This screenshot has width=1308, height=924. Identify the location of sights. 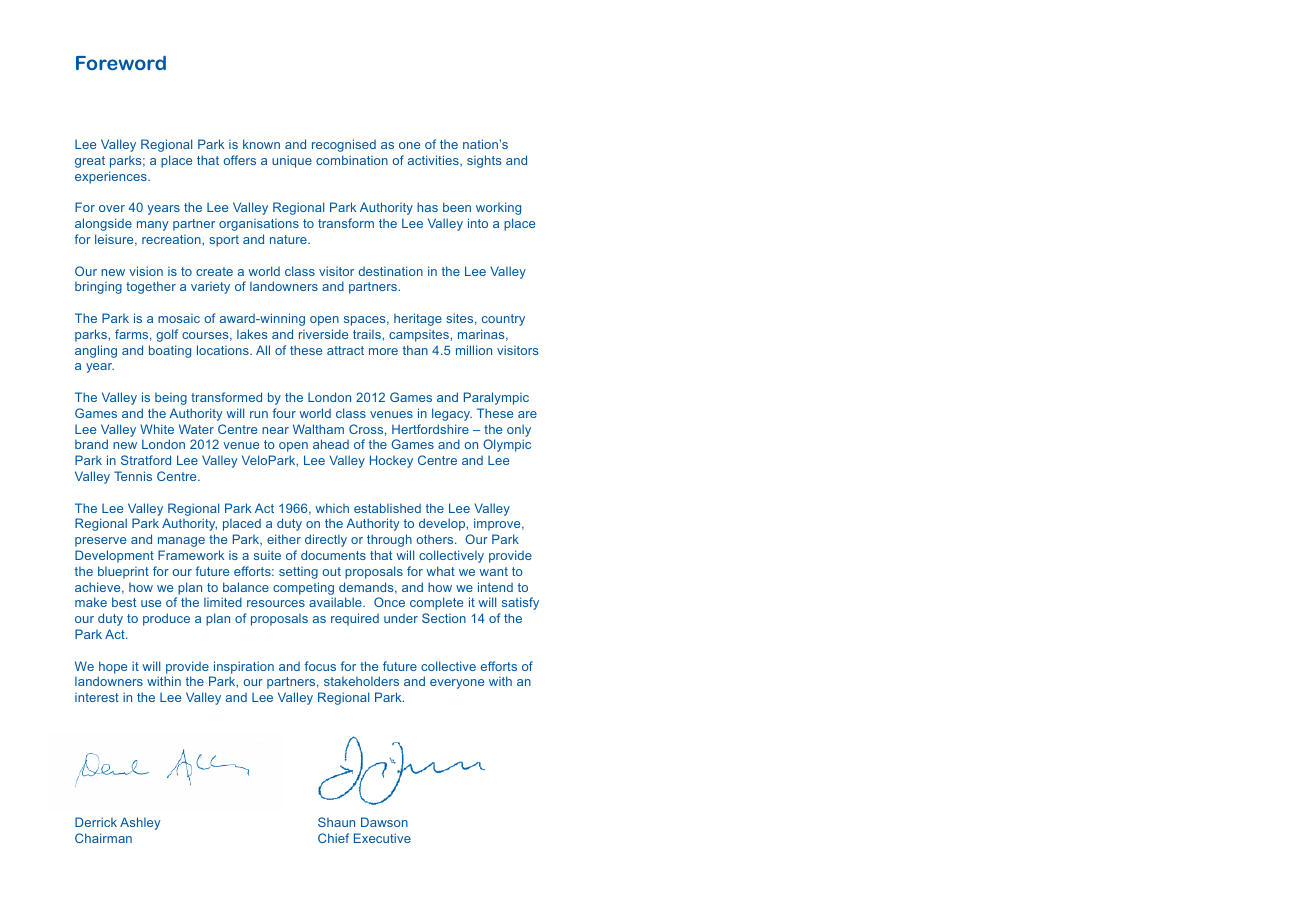
(484, 161).
